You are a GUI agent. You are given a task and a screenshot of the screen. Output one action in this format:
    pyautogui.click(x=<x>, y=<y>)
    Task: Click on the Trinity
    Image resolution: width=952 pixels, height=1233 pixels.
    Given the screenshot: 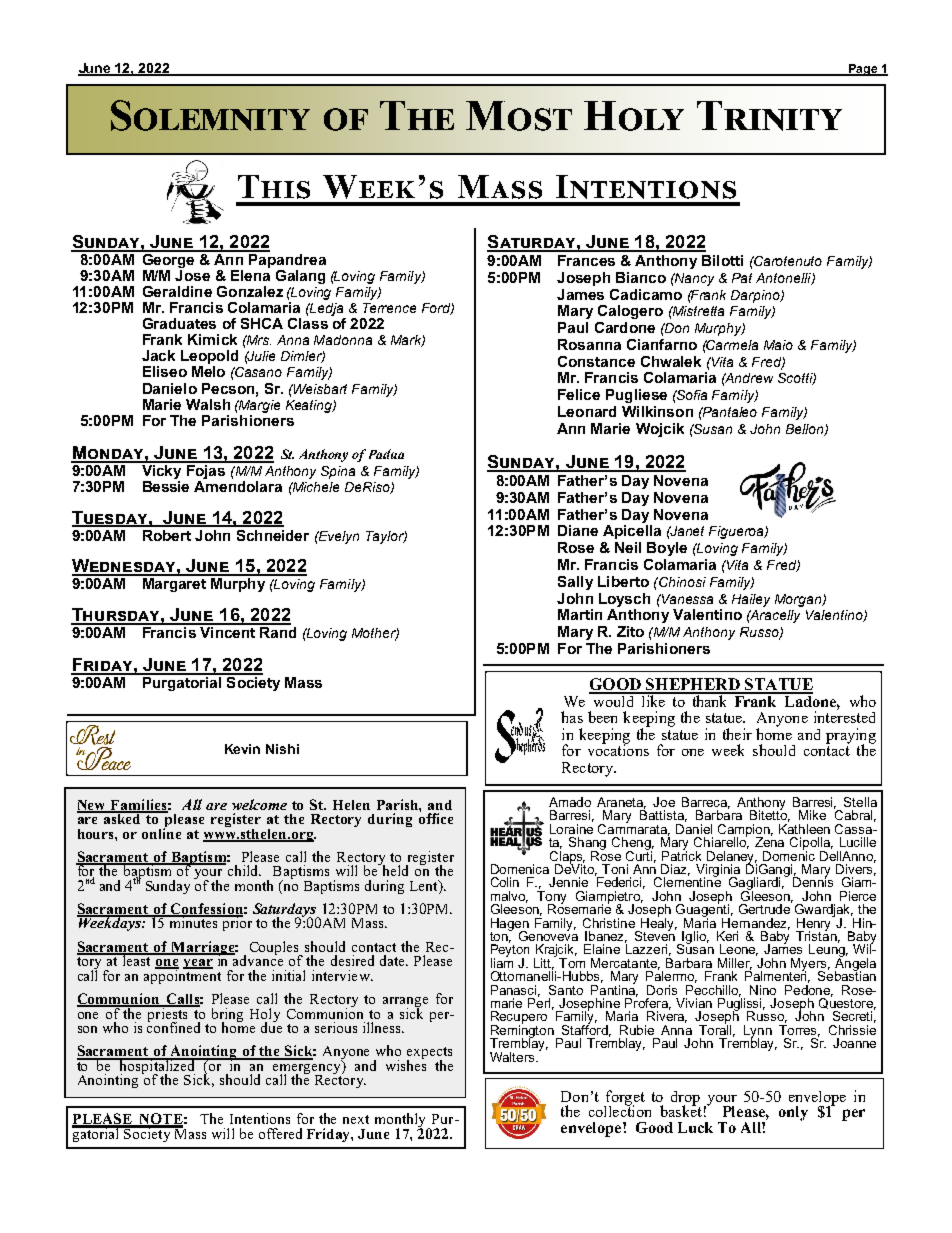 What is the action you would take?
    pyautogui.click(x=769, y=116)
